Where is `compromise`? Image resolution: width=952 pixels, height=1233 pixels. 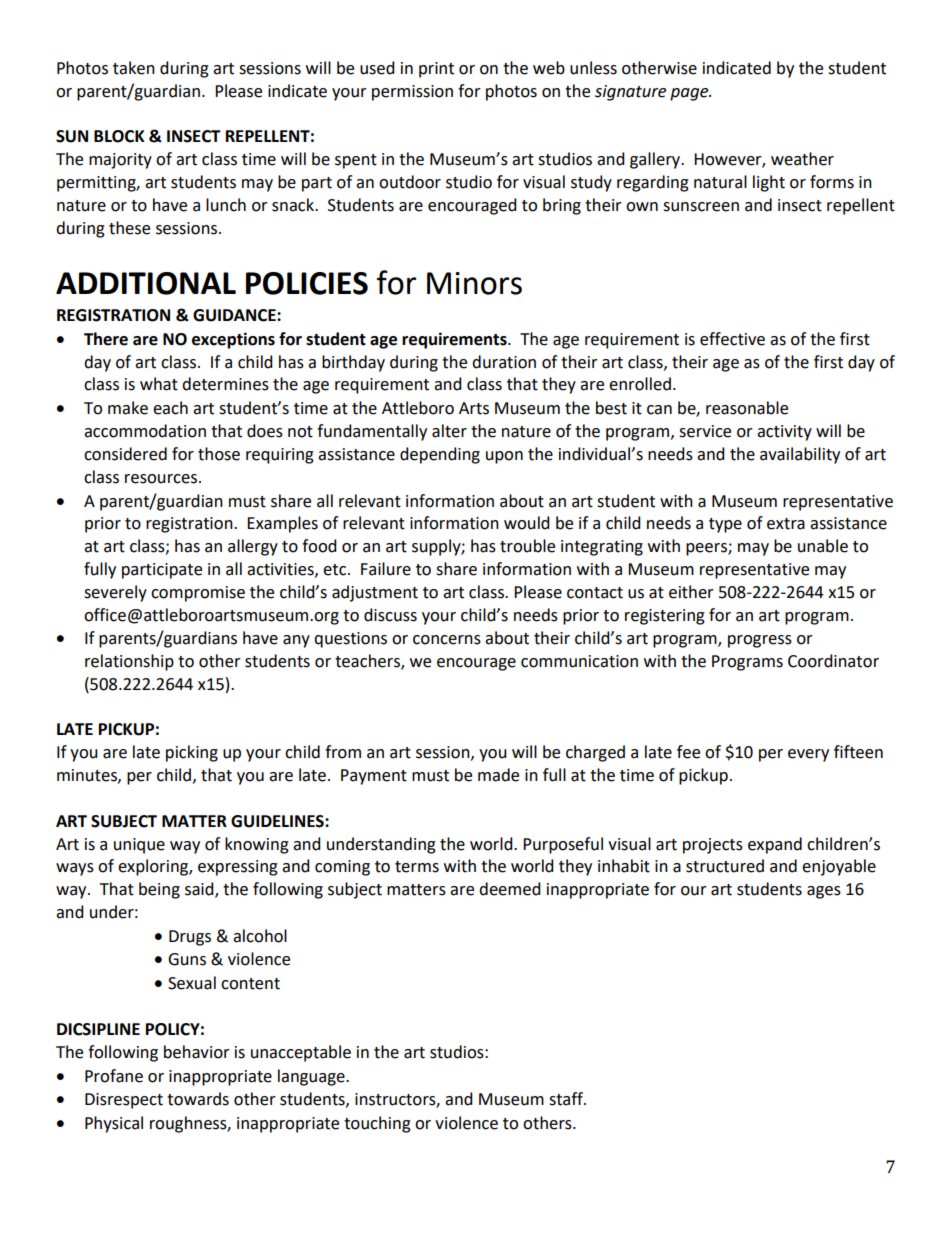
compromise is located at coordinates (198, 594).
